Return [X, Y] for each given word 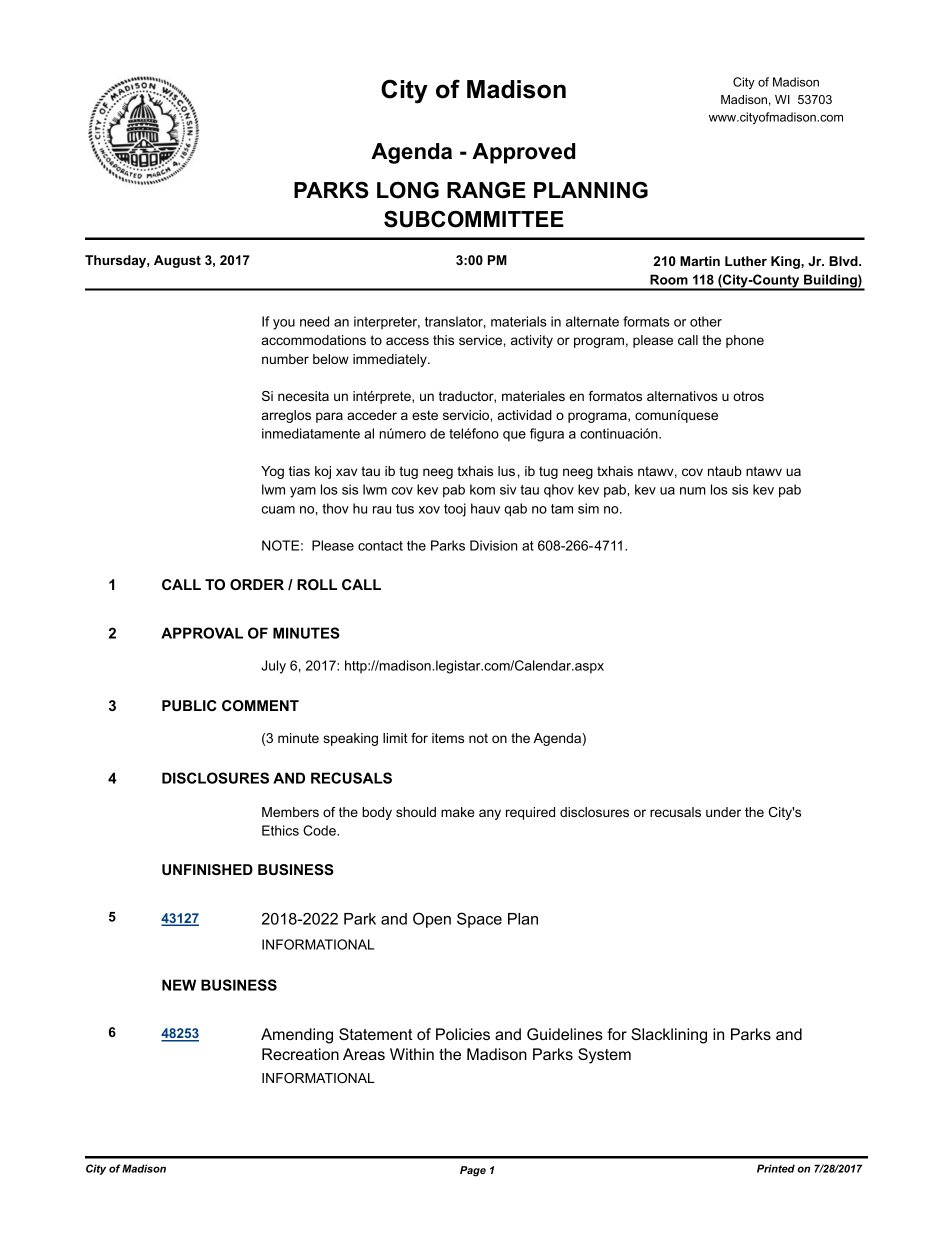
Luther [746, 261]
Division [493, 545]
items [448, 738]
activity [532, 341]
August [177, 261]
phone [745, 341]
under [723, 812]
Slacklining [669, 1036]
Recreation [300, 1054]
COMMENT [260, 705]
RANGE [486, 190]
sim [588, 508]
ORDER [257, 584]
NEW [179, 985]
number [285, 359]
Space [479, 920]
